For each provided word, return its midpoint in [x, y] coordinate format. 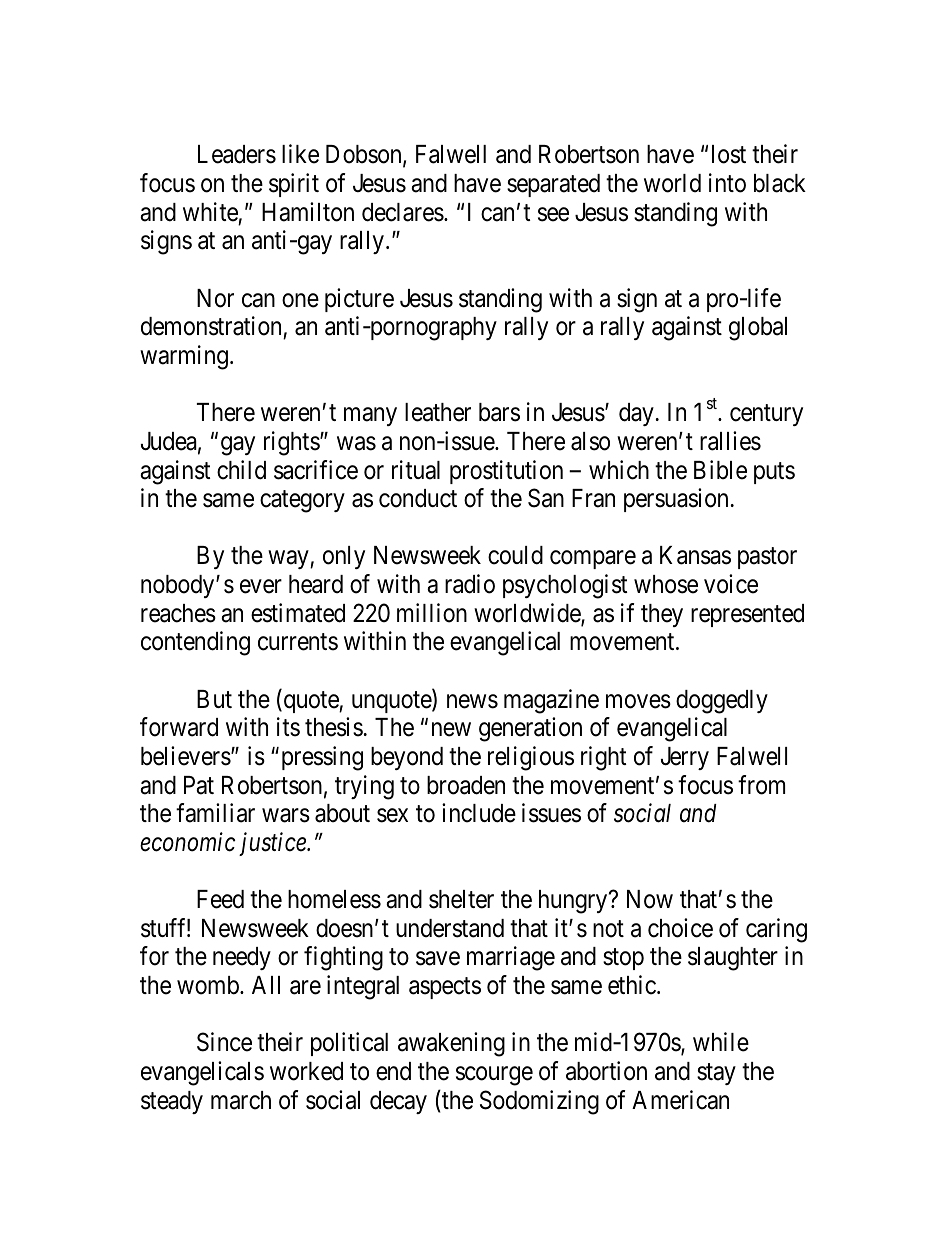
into [727, 183]
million [432, 613]
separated [553, 185]
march [241, 1100]
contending [195, 643]
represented [747, 615]
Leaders [237, 154]
